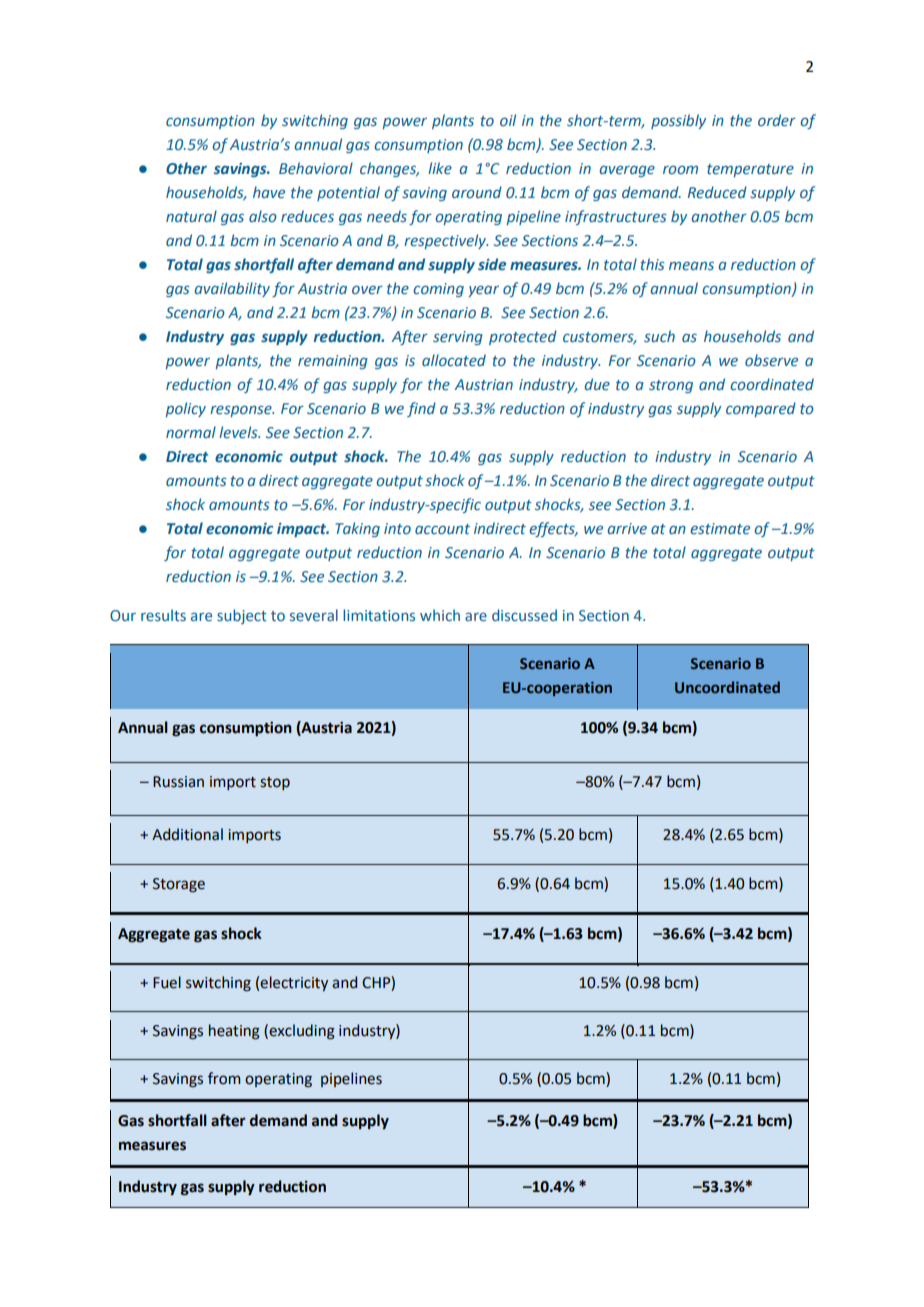 The width and height of the screenshot is (924, 1307). What do you see at coordinates (234, 1032) in the screenshot?
I see `heating` at bounding box center [234, 1032].
